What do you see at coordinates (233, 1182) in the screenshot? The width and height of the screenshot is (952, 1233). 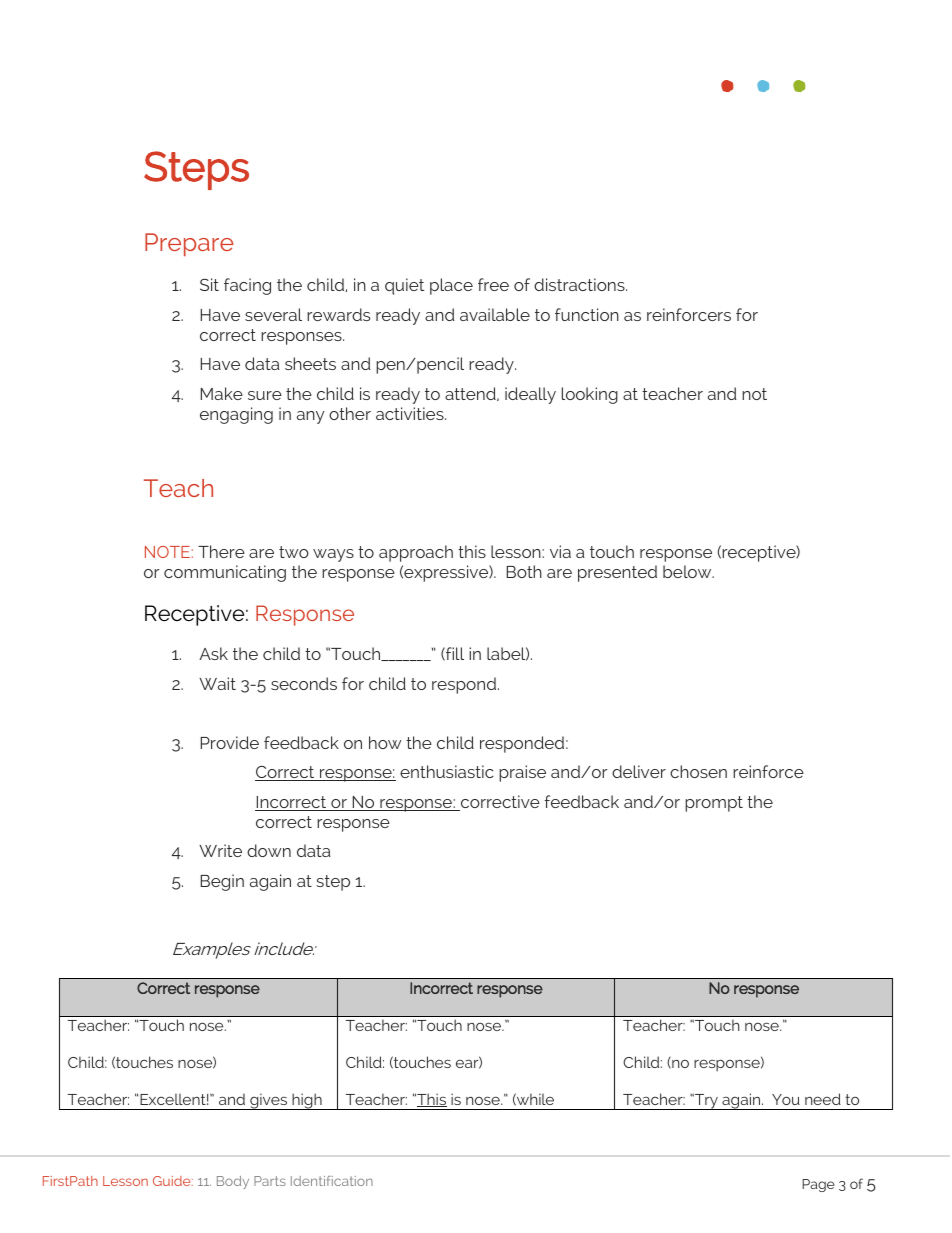 I see `Body` at bounding box center [233, 1182].
